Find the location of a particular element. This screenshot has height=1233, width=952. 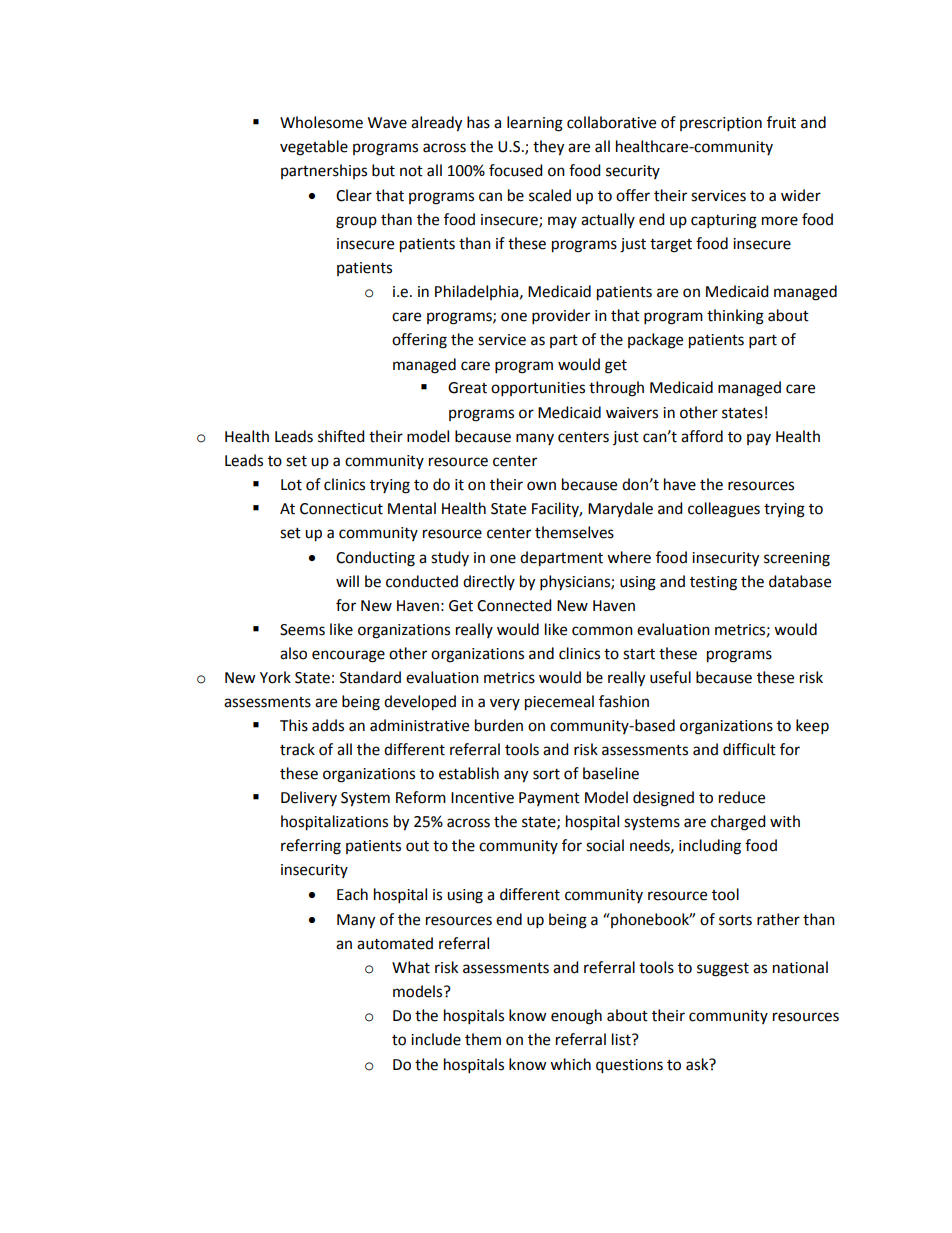

provider is located at coordinates (561, 317).
